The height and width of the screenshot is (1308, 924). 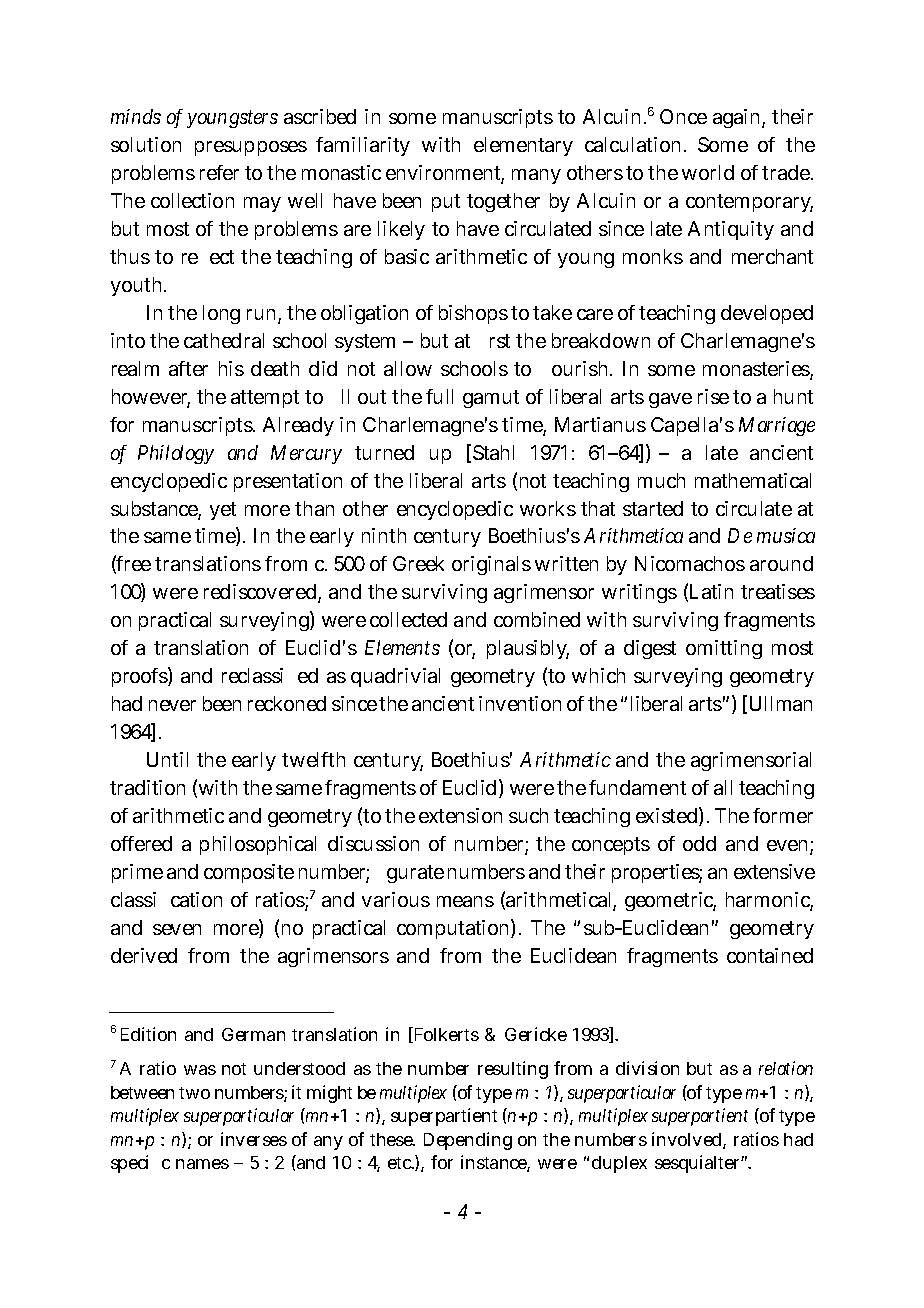 What do you see at coordinates (445, 174) in the screenshot?
I see `environment` at bounding box center [445, 174].
